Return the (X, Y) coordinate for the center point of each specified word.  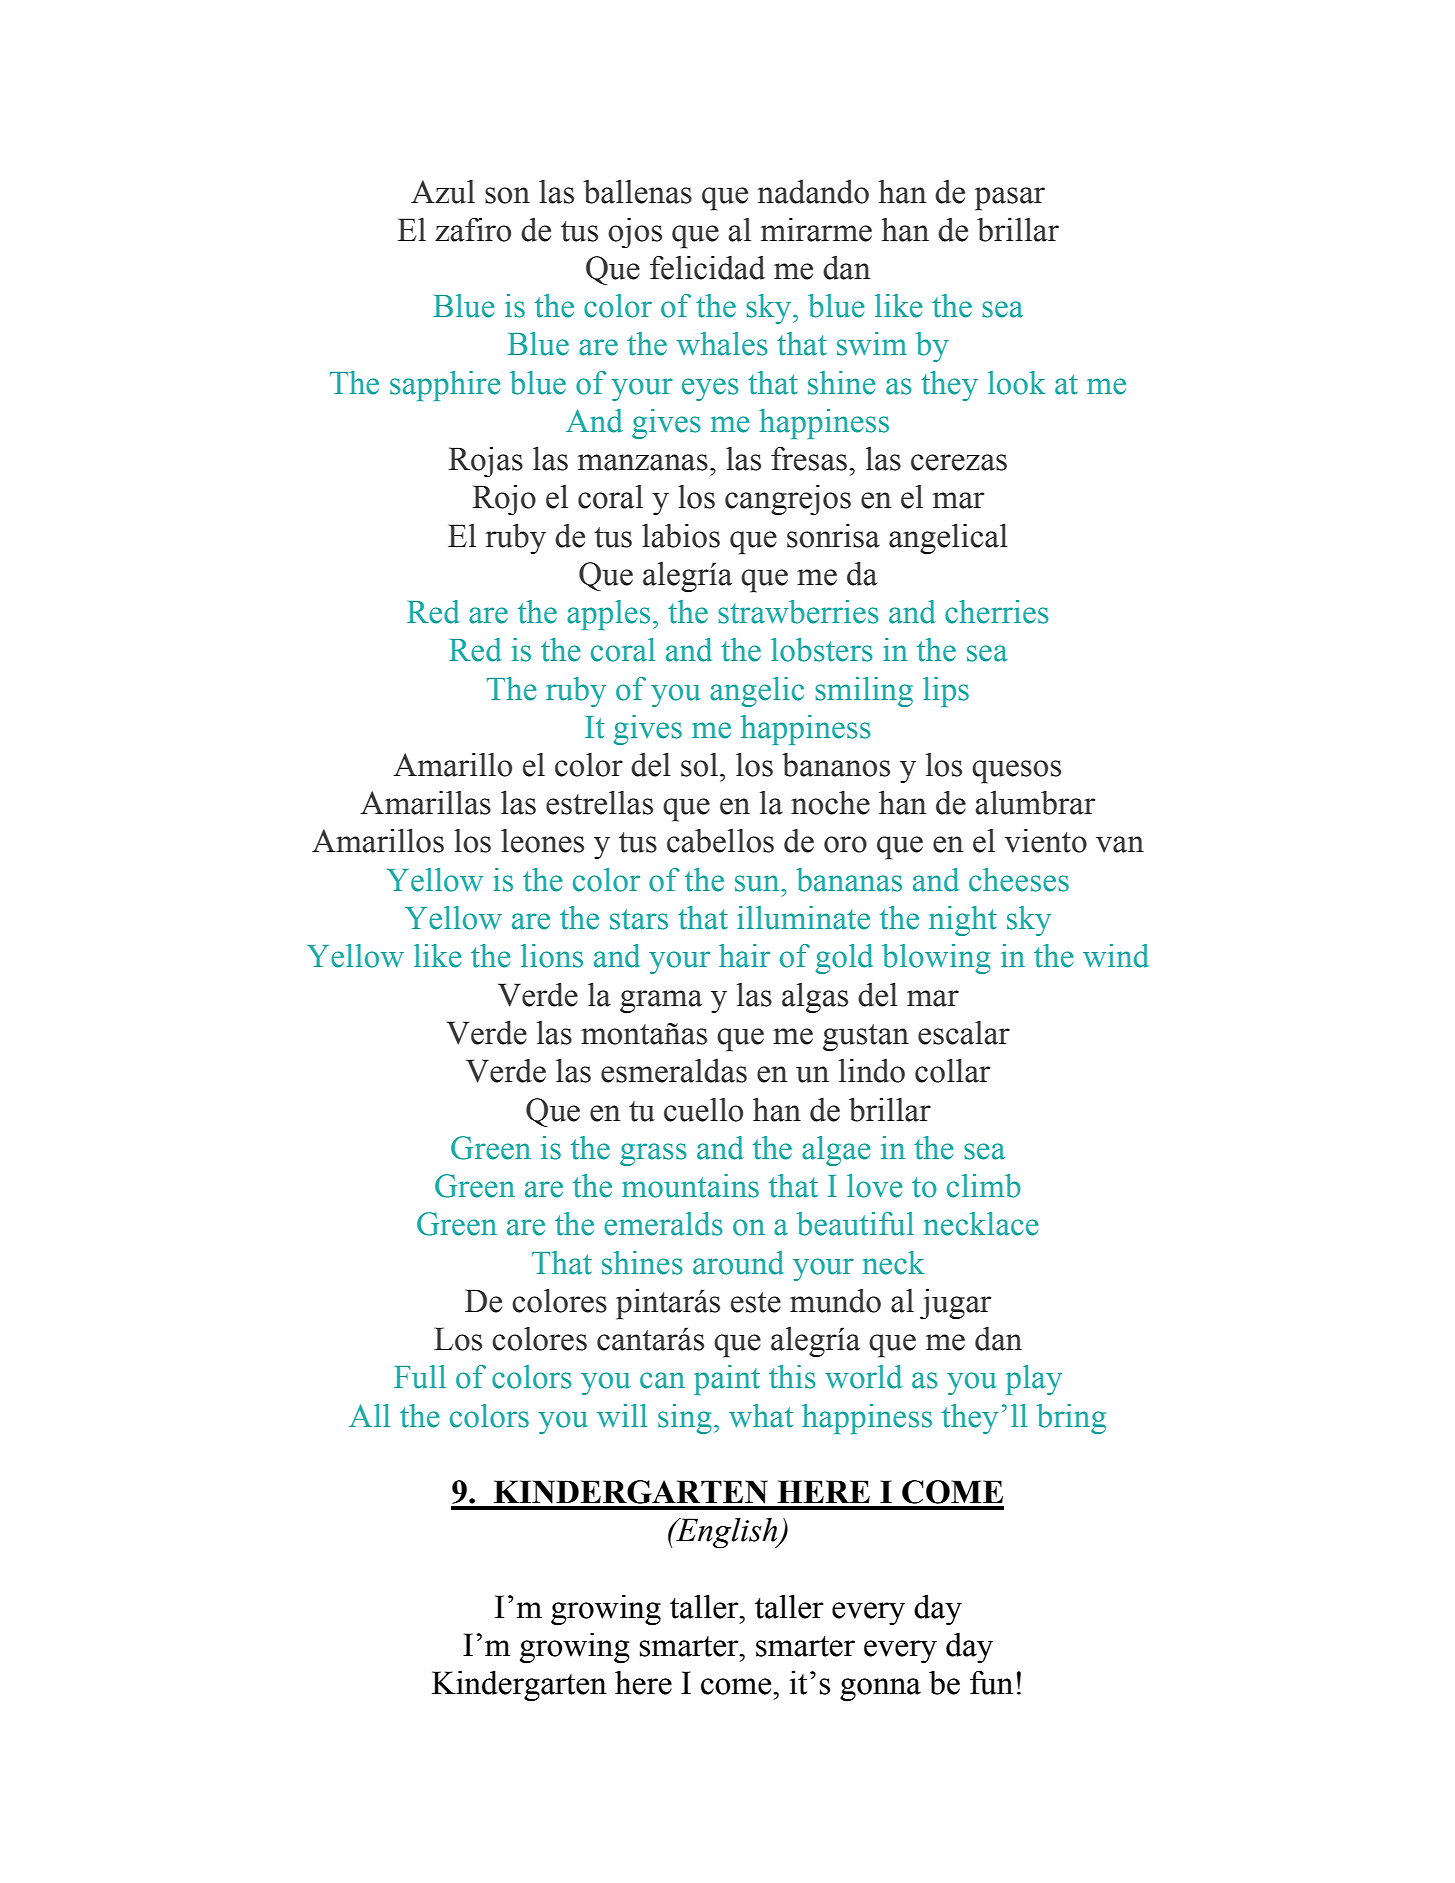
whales (722, 344)
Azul (443, 192)
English (727, 1533)
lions (552, 956)
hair (744, 956)
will (622, 1415)
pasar (1010, 199)
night (963, 921)
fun (991, 1682)
